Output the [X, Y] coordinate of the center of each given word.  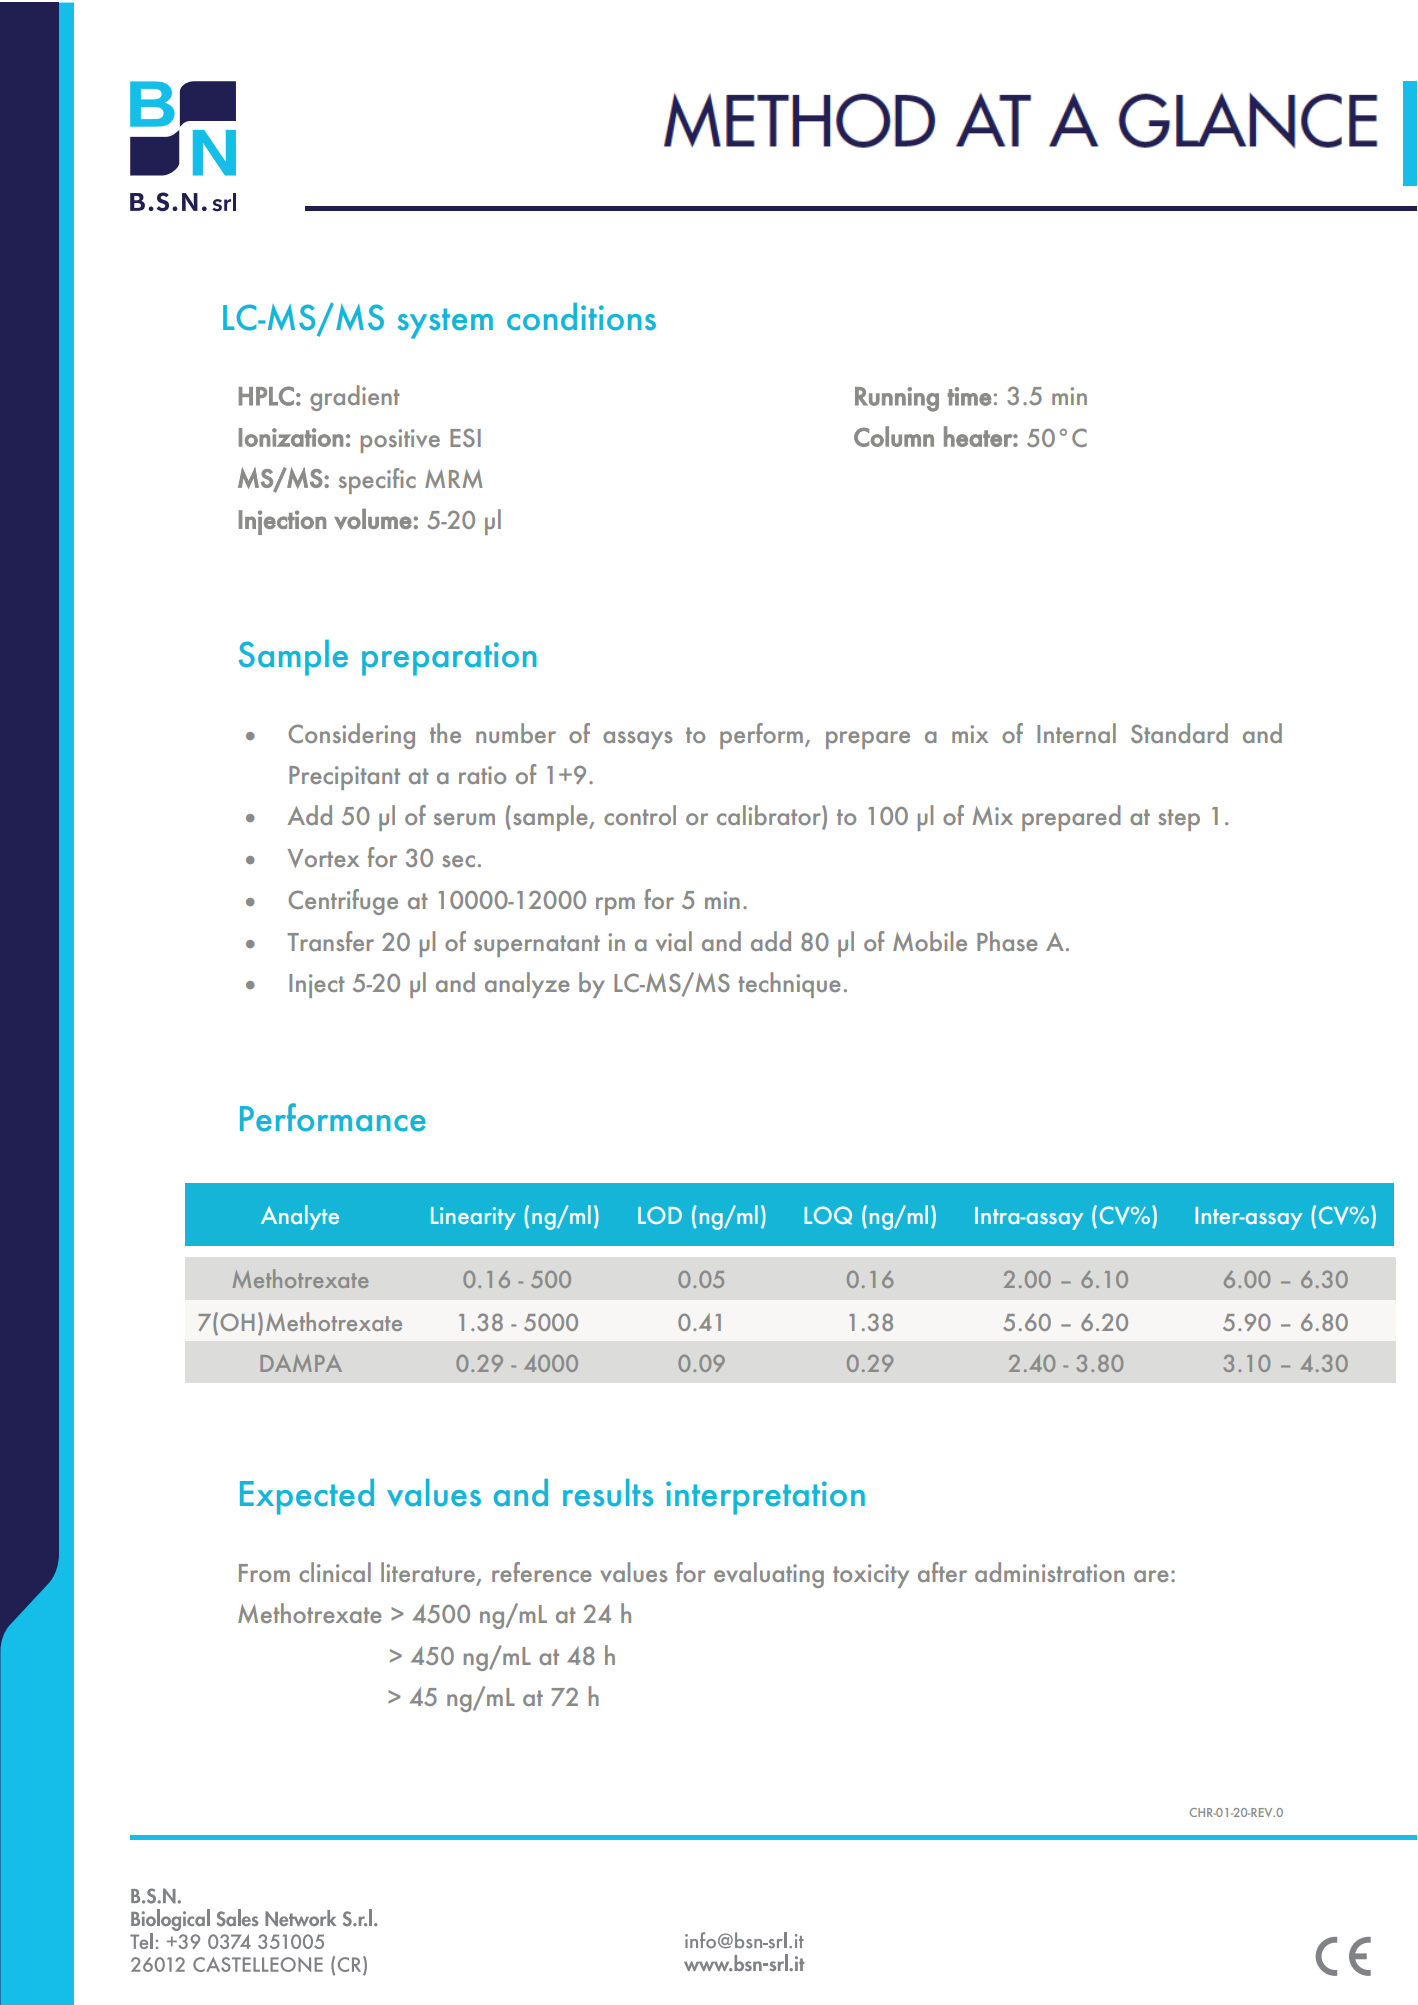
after [942, 1572]
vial [674, 941]
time [969, 396]
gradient [355, 398]
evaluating [769, 1575]
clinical [335, 1572]
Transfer [330, 941]
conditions [581, 317]
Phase [1007, 941]
